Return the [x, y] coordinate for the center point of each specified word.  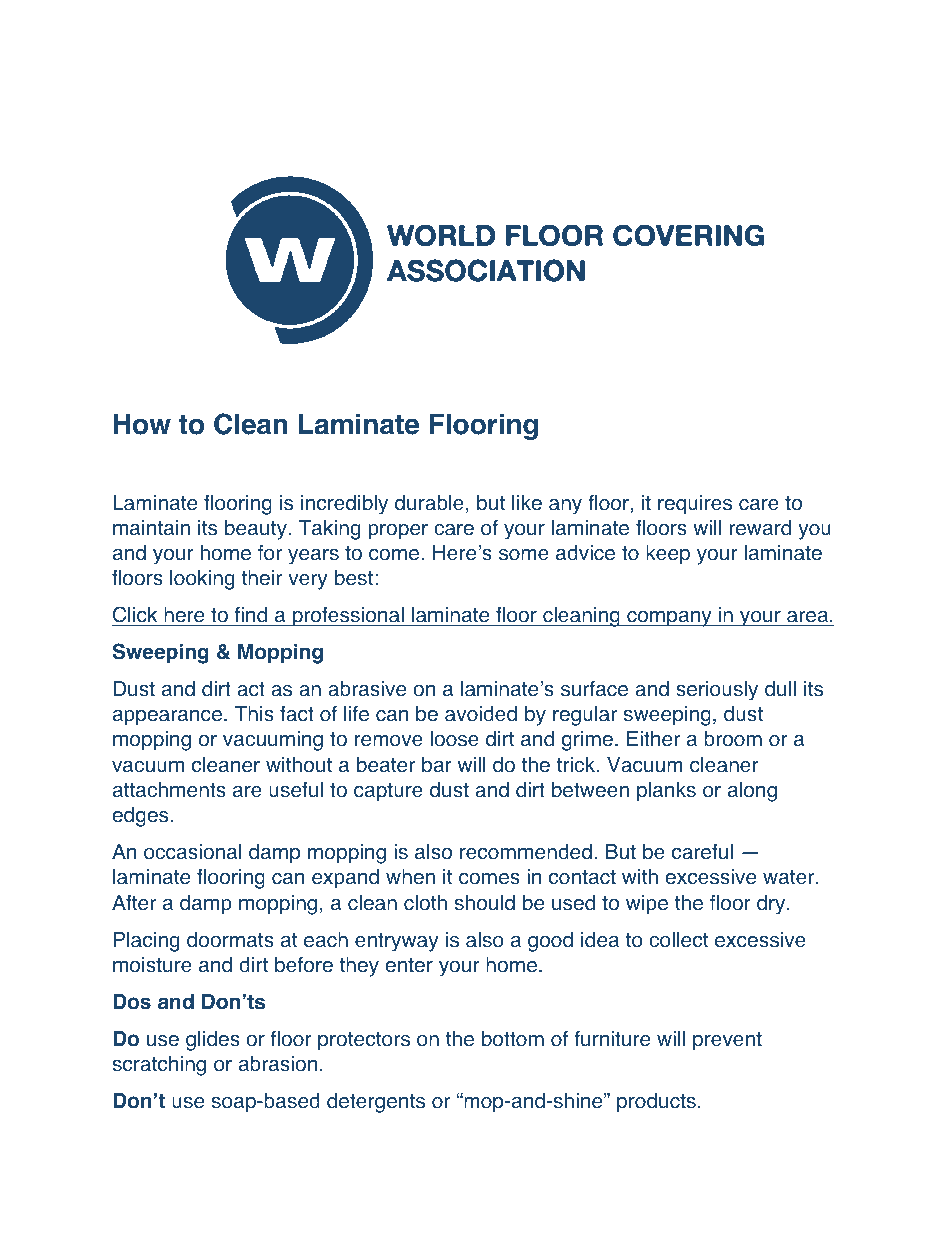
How [142, 424]
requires [695, 505]
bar [436, 765]
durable [429, 503]
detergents [376, 1103]
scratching [159, 1066]
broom [733, 739]
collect [678, 940]
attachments [169, 790]
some [524, 555]
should [485, 903]
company [669, 619]
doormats [230, 940]
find [250, 616]
